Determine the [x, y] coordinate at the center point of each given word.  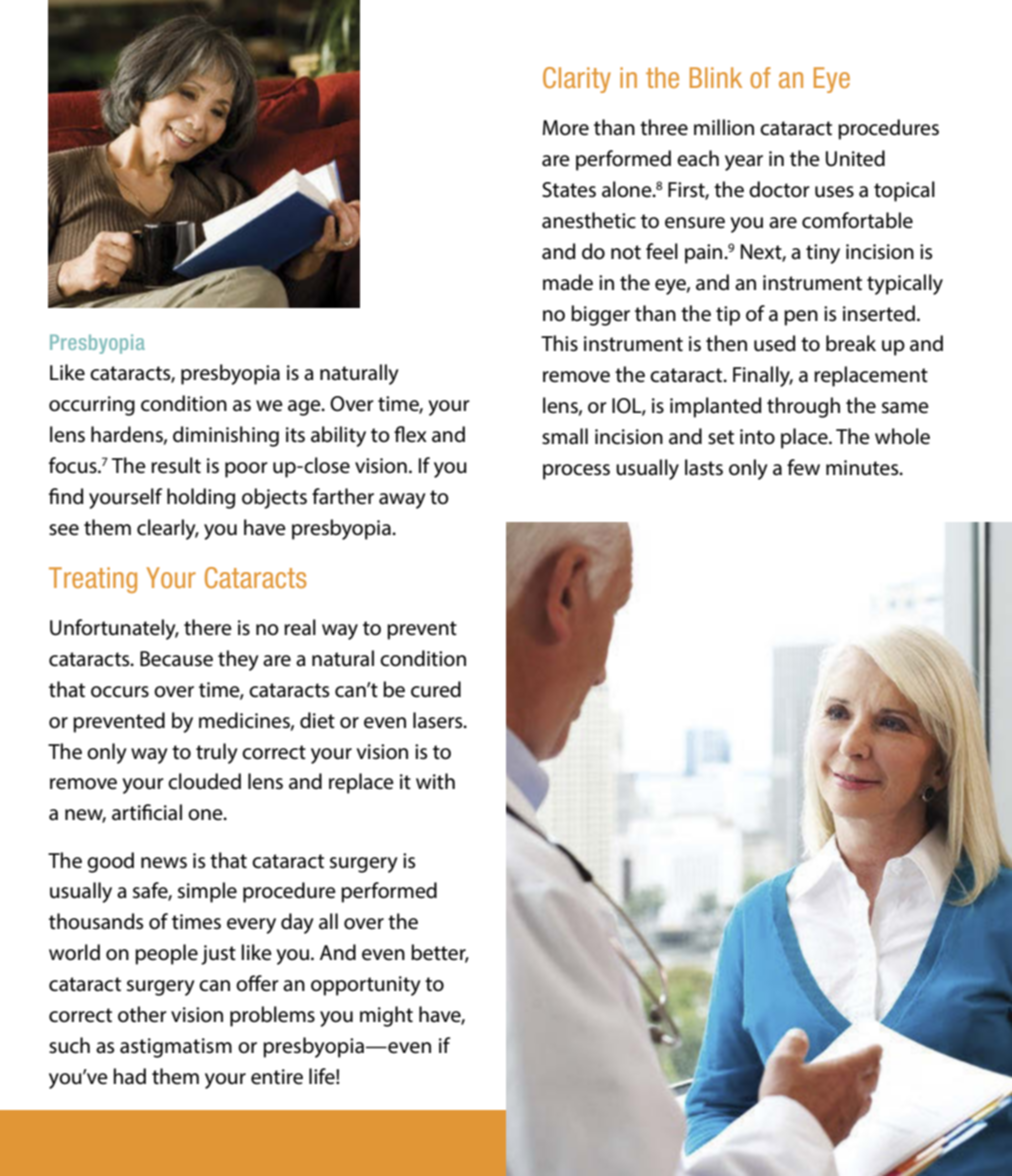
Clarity [577, 80]
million [724, 127]
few [803, 467]
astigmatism [176, 1048]
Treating [93, 580]
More [566, 128]
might [386, 1016]
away [402, 501]
